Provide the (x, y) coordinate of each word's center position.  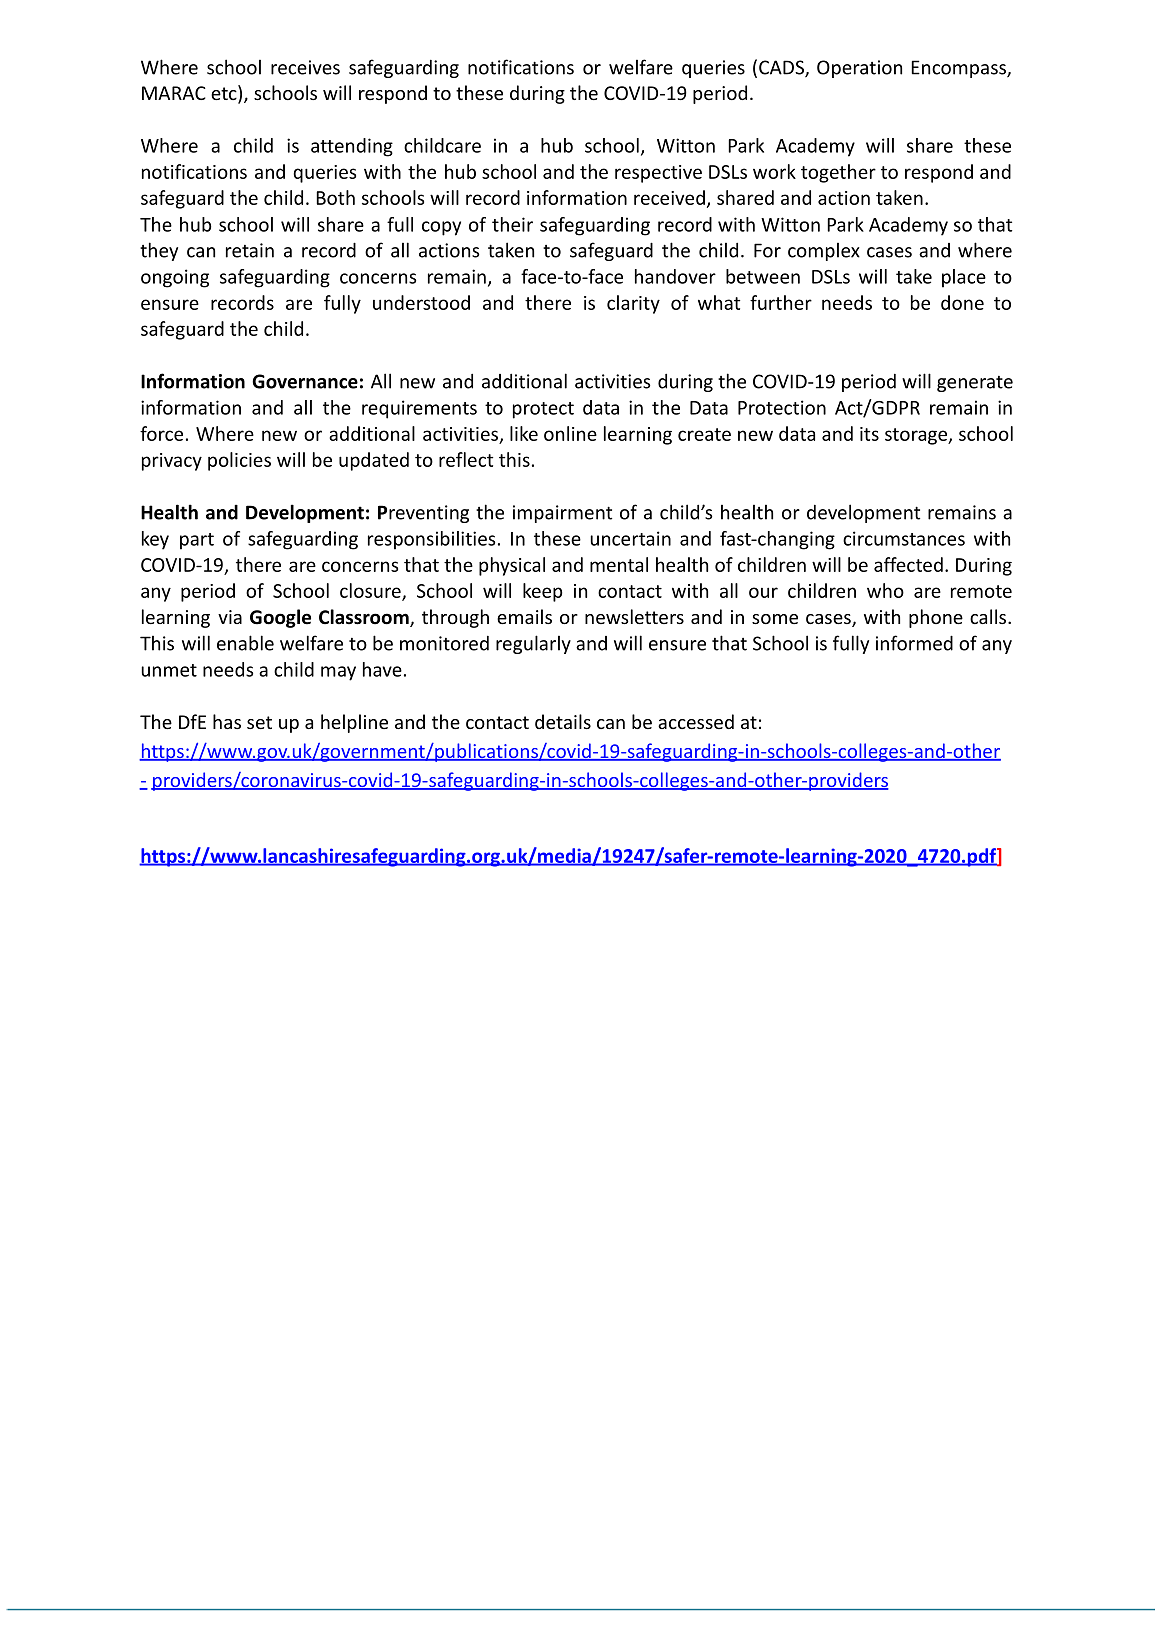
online (570, 433)
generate (975, 384)
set (259, 722)
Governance (305, 381)
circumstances (904, 538)
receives (305, 67)
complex (824, 252)
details (563, 721)
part (197, 541)
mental (619, 564)
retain (250, 250)
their (512, 224)
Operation (859, 69)
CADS (782, 68)
